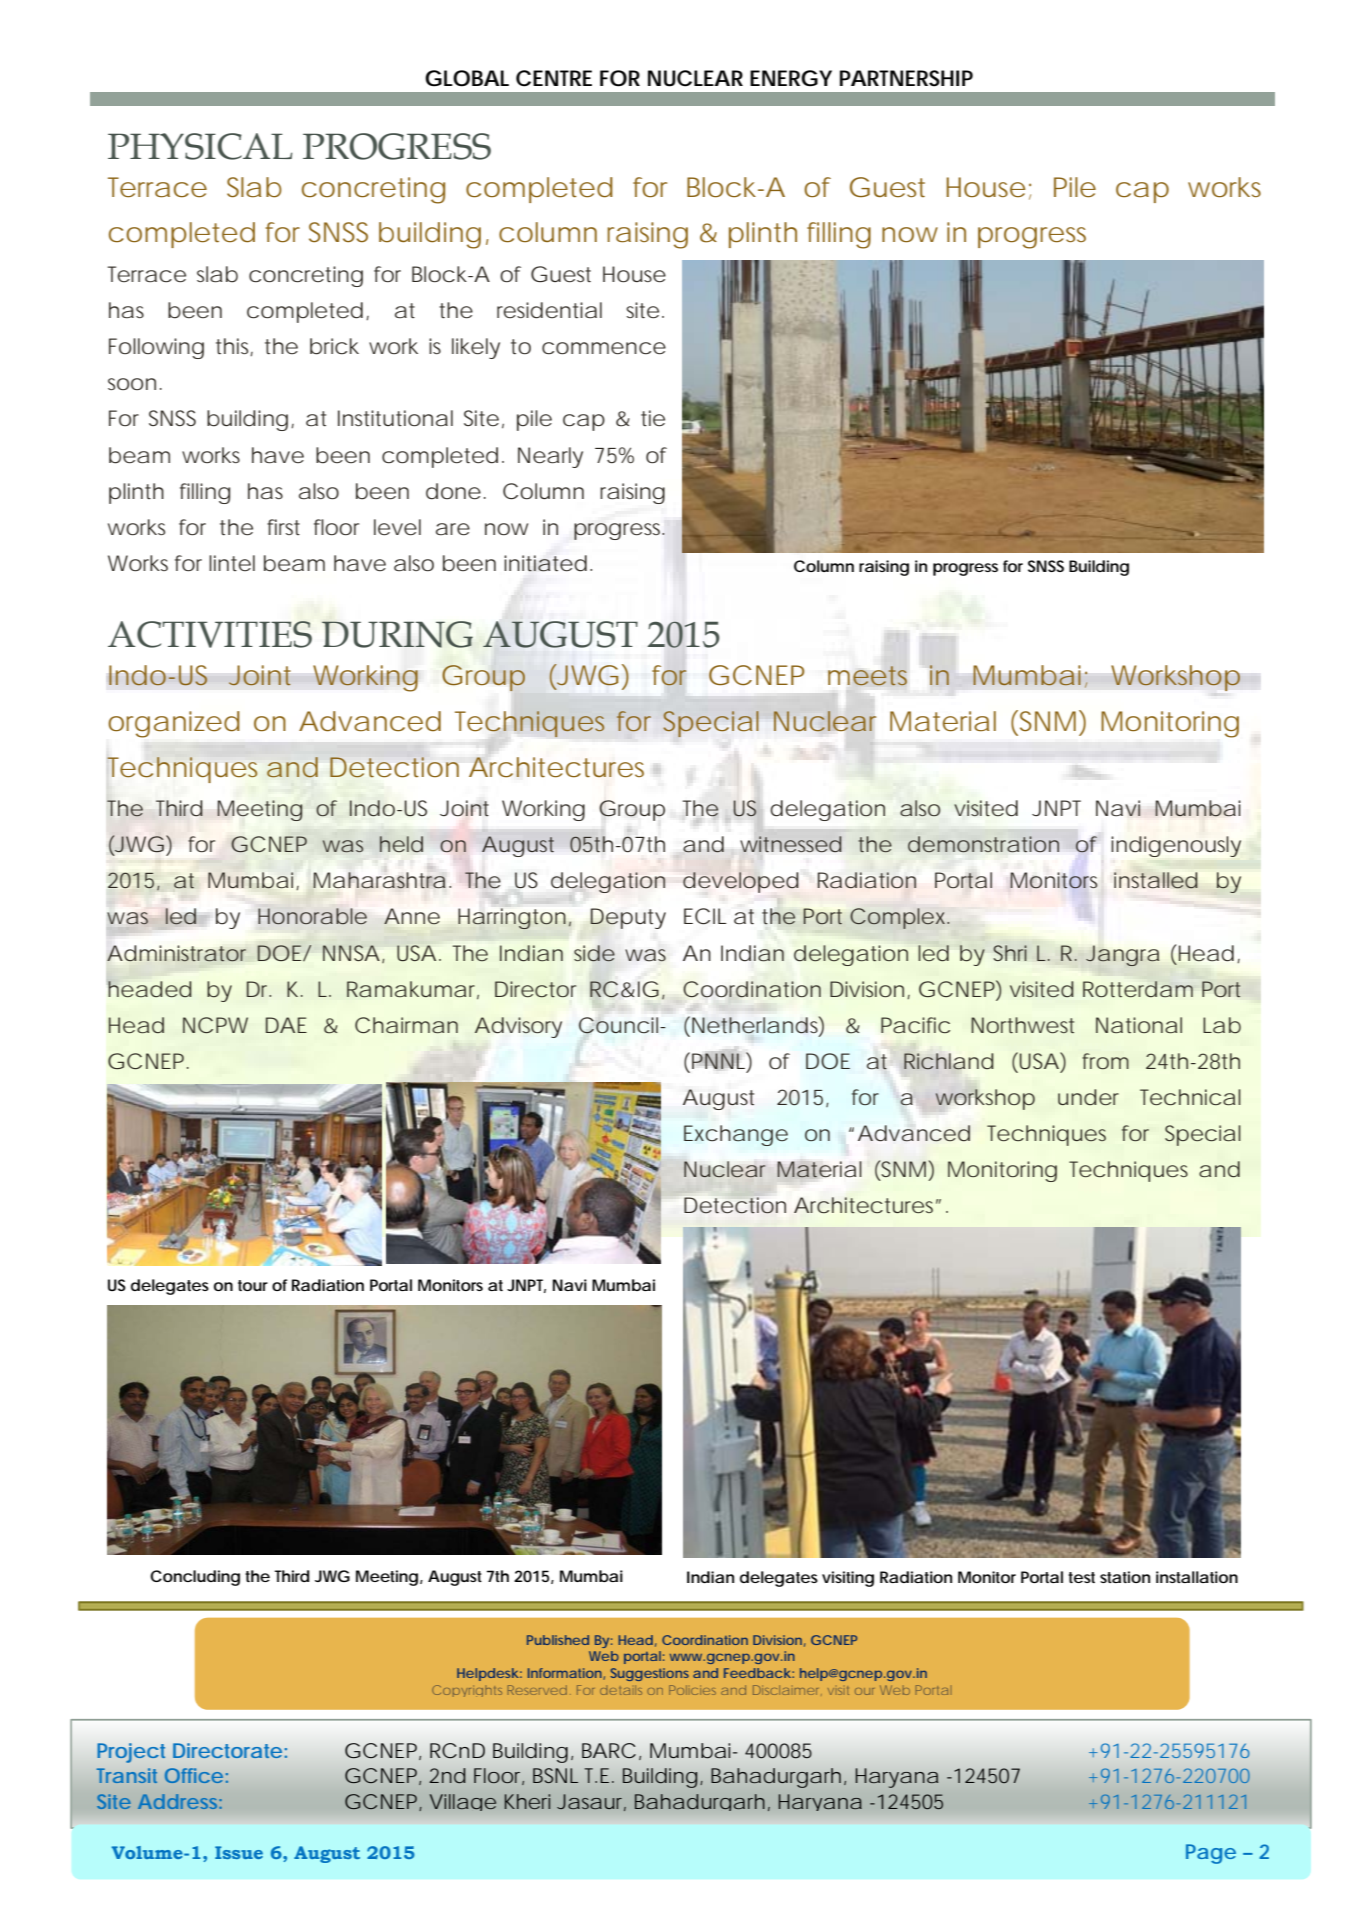 The width and height of the screenshot is (1365, 1930). Describe the element at coordinates (867, 676) in the screenshot. I see `meets` at that location.
